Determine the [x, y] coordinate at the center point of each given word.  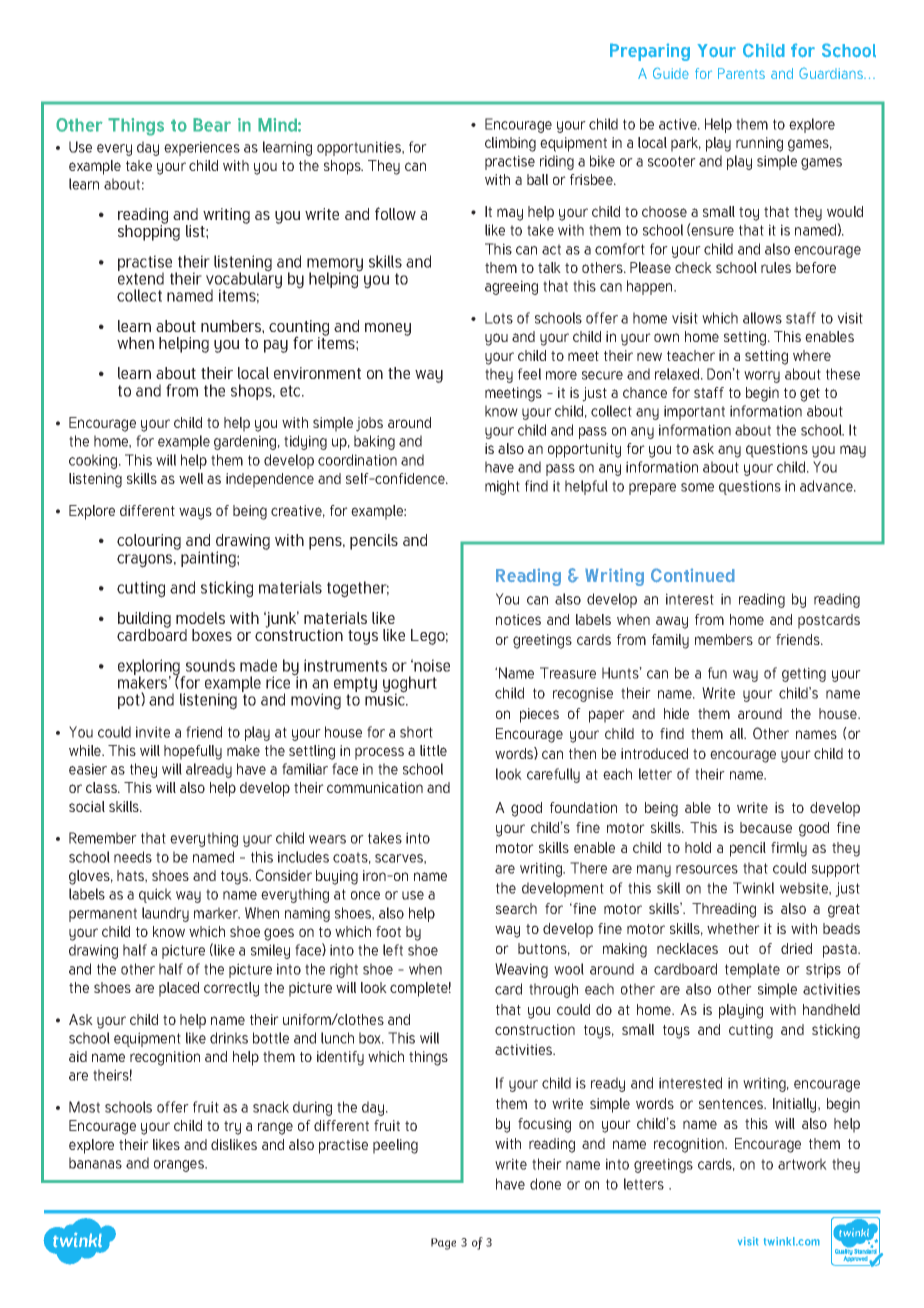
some [697, 487]
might [502, 487]
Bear [212, 125]
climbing [510, 144]
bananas [95, 1163]
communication [375, 787]
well [191, 478]
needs [133, 857]
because [766, 827]
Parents [741, 73]
